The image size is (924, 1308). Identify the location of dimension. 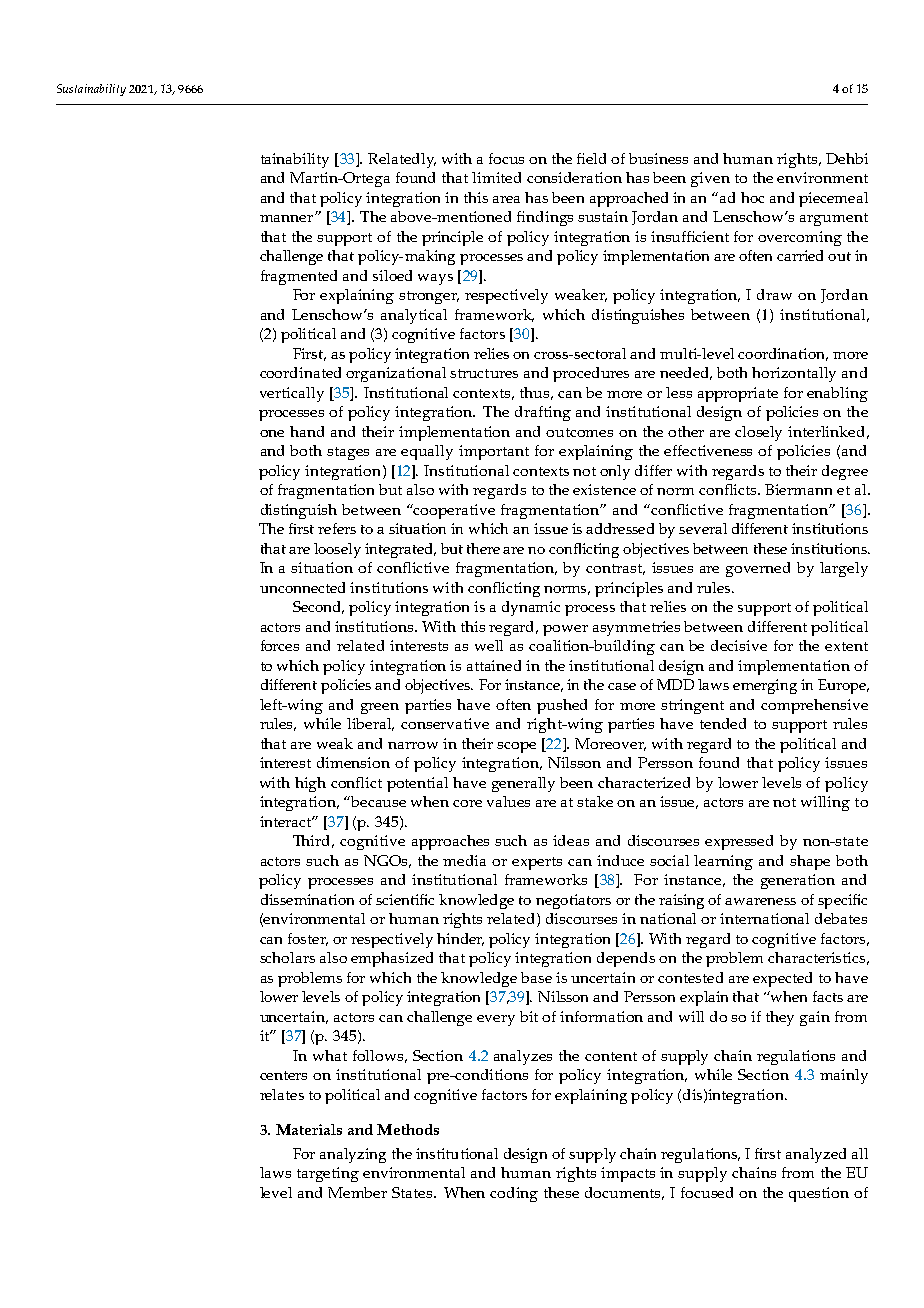
(353, 762).
